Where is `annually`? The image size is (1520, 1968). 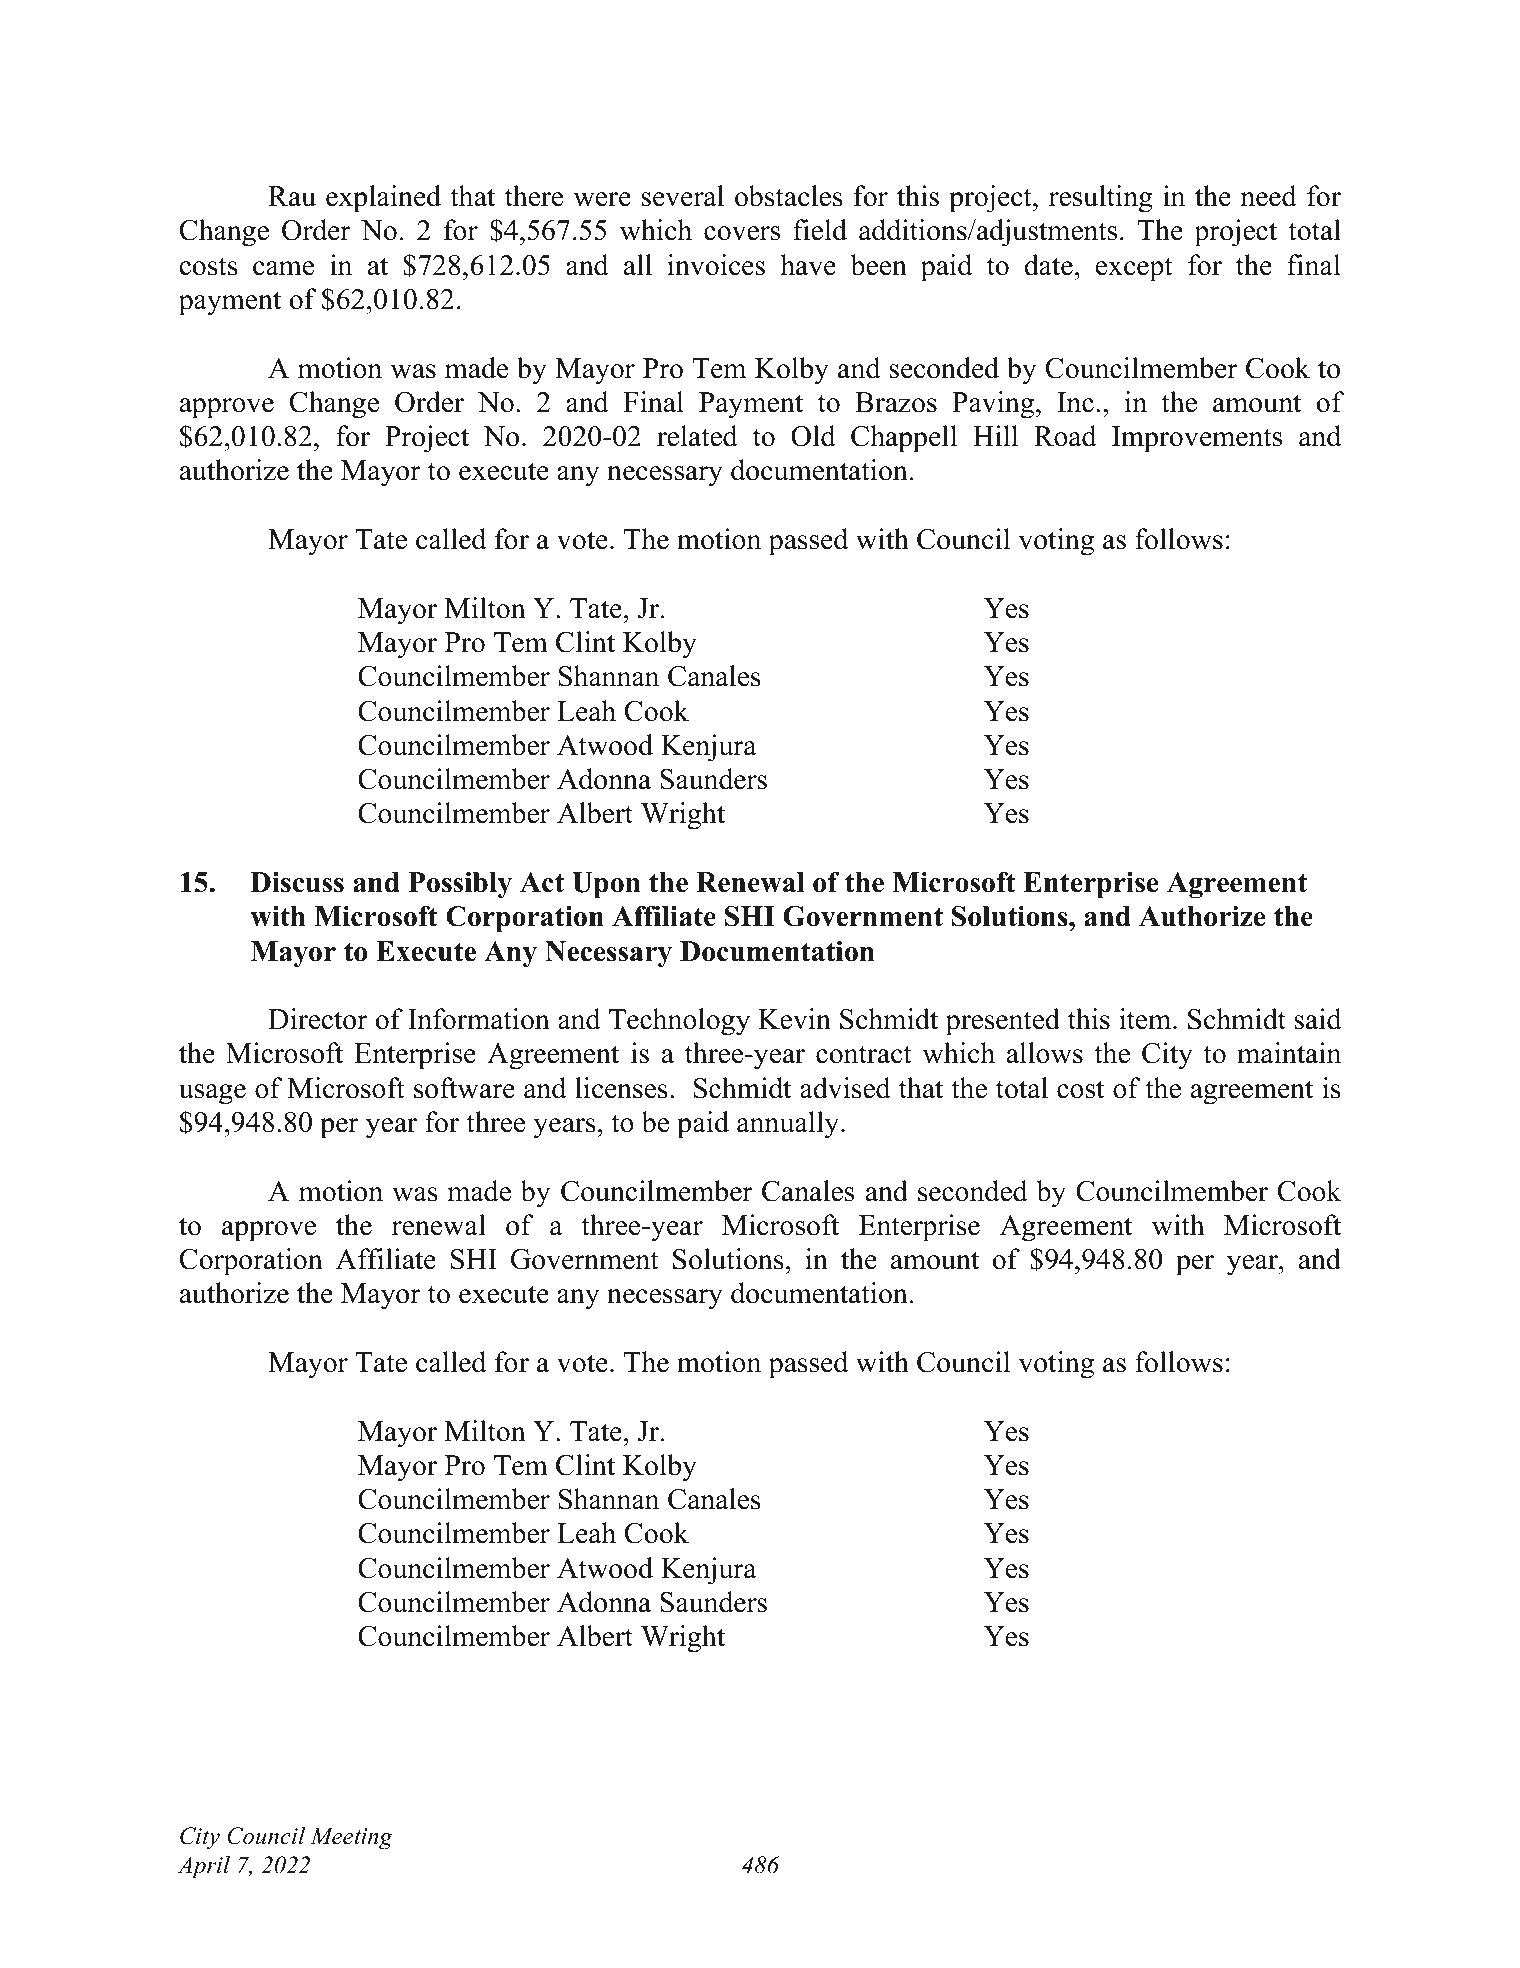 annually is located at coordinates (789, 1125).
